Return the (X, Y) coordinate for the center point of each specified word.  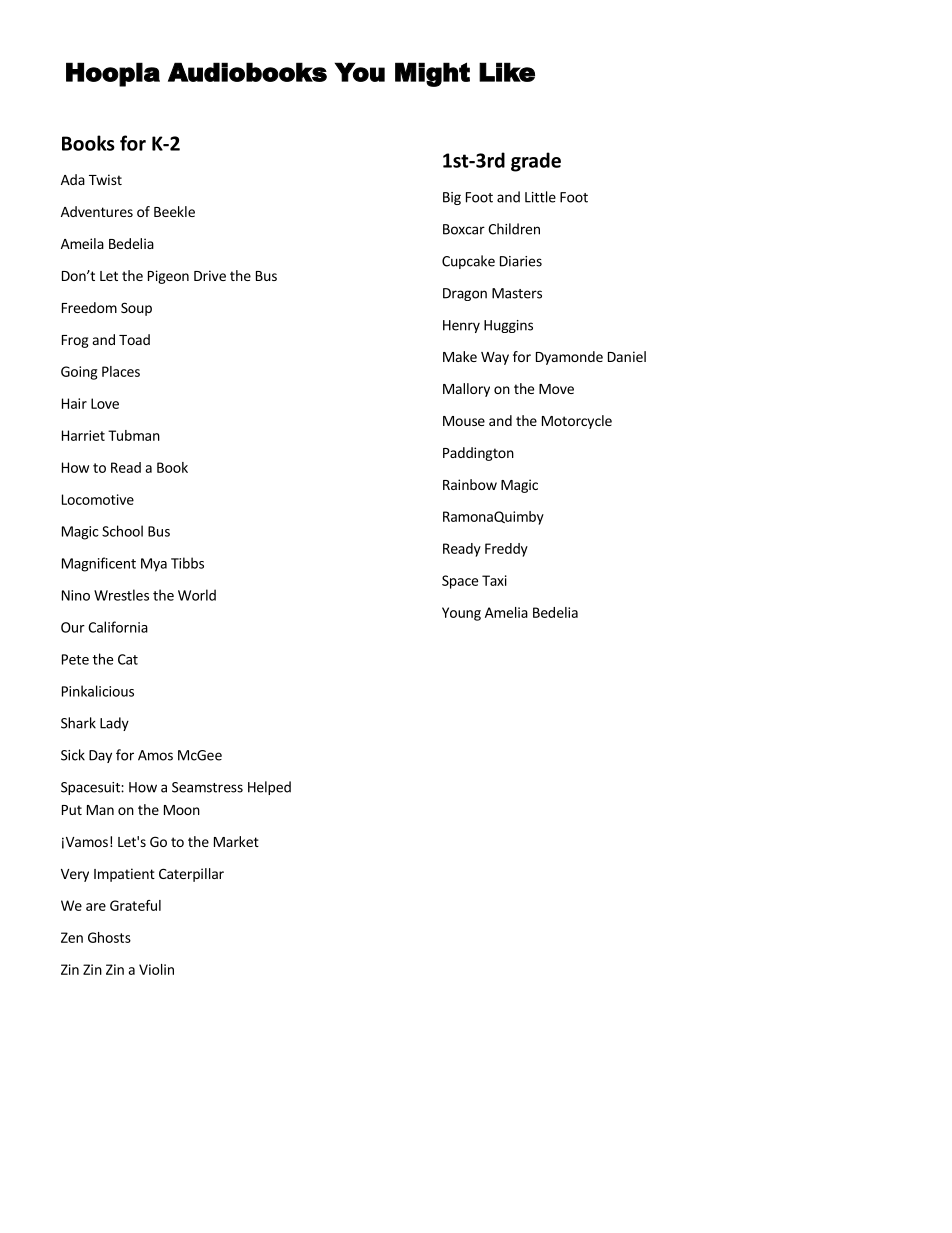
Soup (136, 309)
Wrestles (121, 595)
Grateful (135, 905)
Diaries (521, 261)
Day (100, 756)
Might (432, 74)
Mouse (464, 421)
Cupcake (468, 262)
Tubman (134, 435)
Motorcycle (577, 422)
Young (461, 614)
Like (507, 72)
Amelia (506, 612)
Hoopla (113, 74)
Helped (269, 788)
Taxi (494, 580)
